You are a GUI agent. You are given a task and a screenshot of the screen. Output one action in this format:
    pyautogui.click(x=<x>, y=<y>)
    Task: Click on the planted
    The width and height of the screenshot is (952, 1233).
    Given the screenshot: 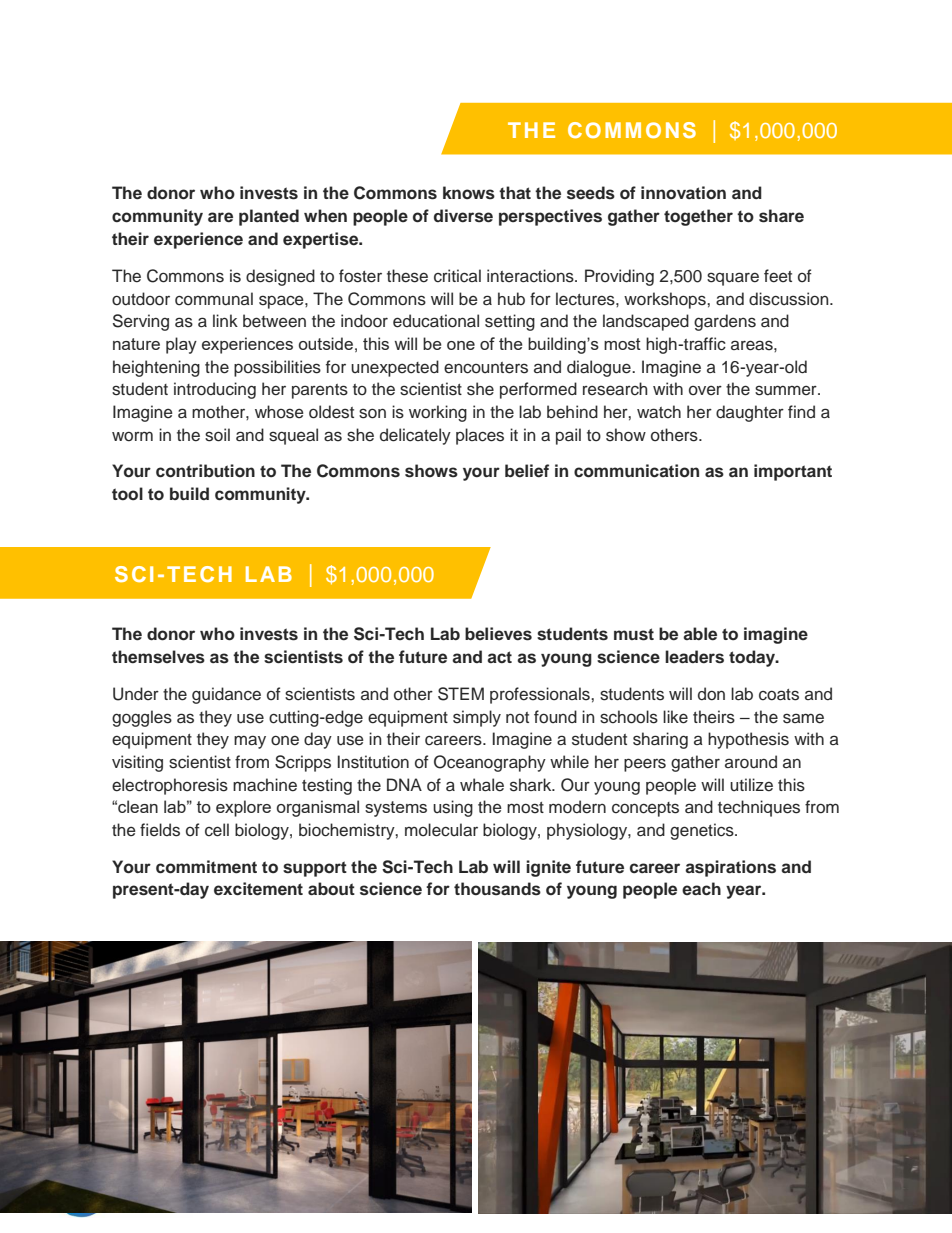 What is the action you would take?
    pyautogui.click(x=269, y=217)
